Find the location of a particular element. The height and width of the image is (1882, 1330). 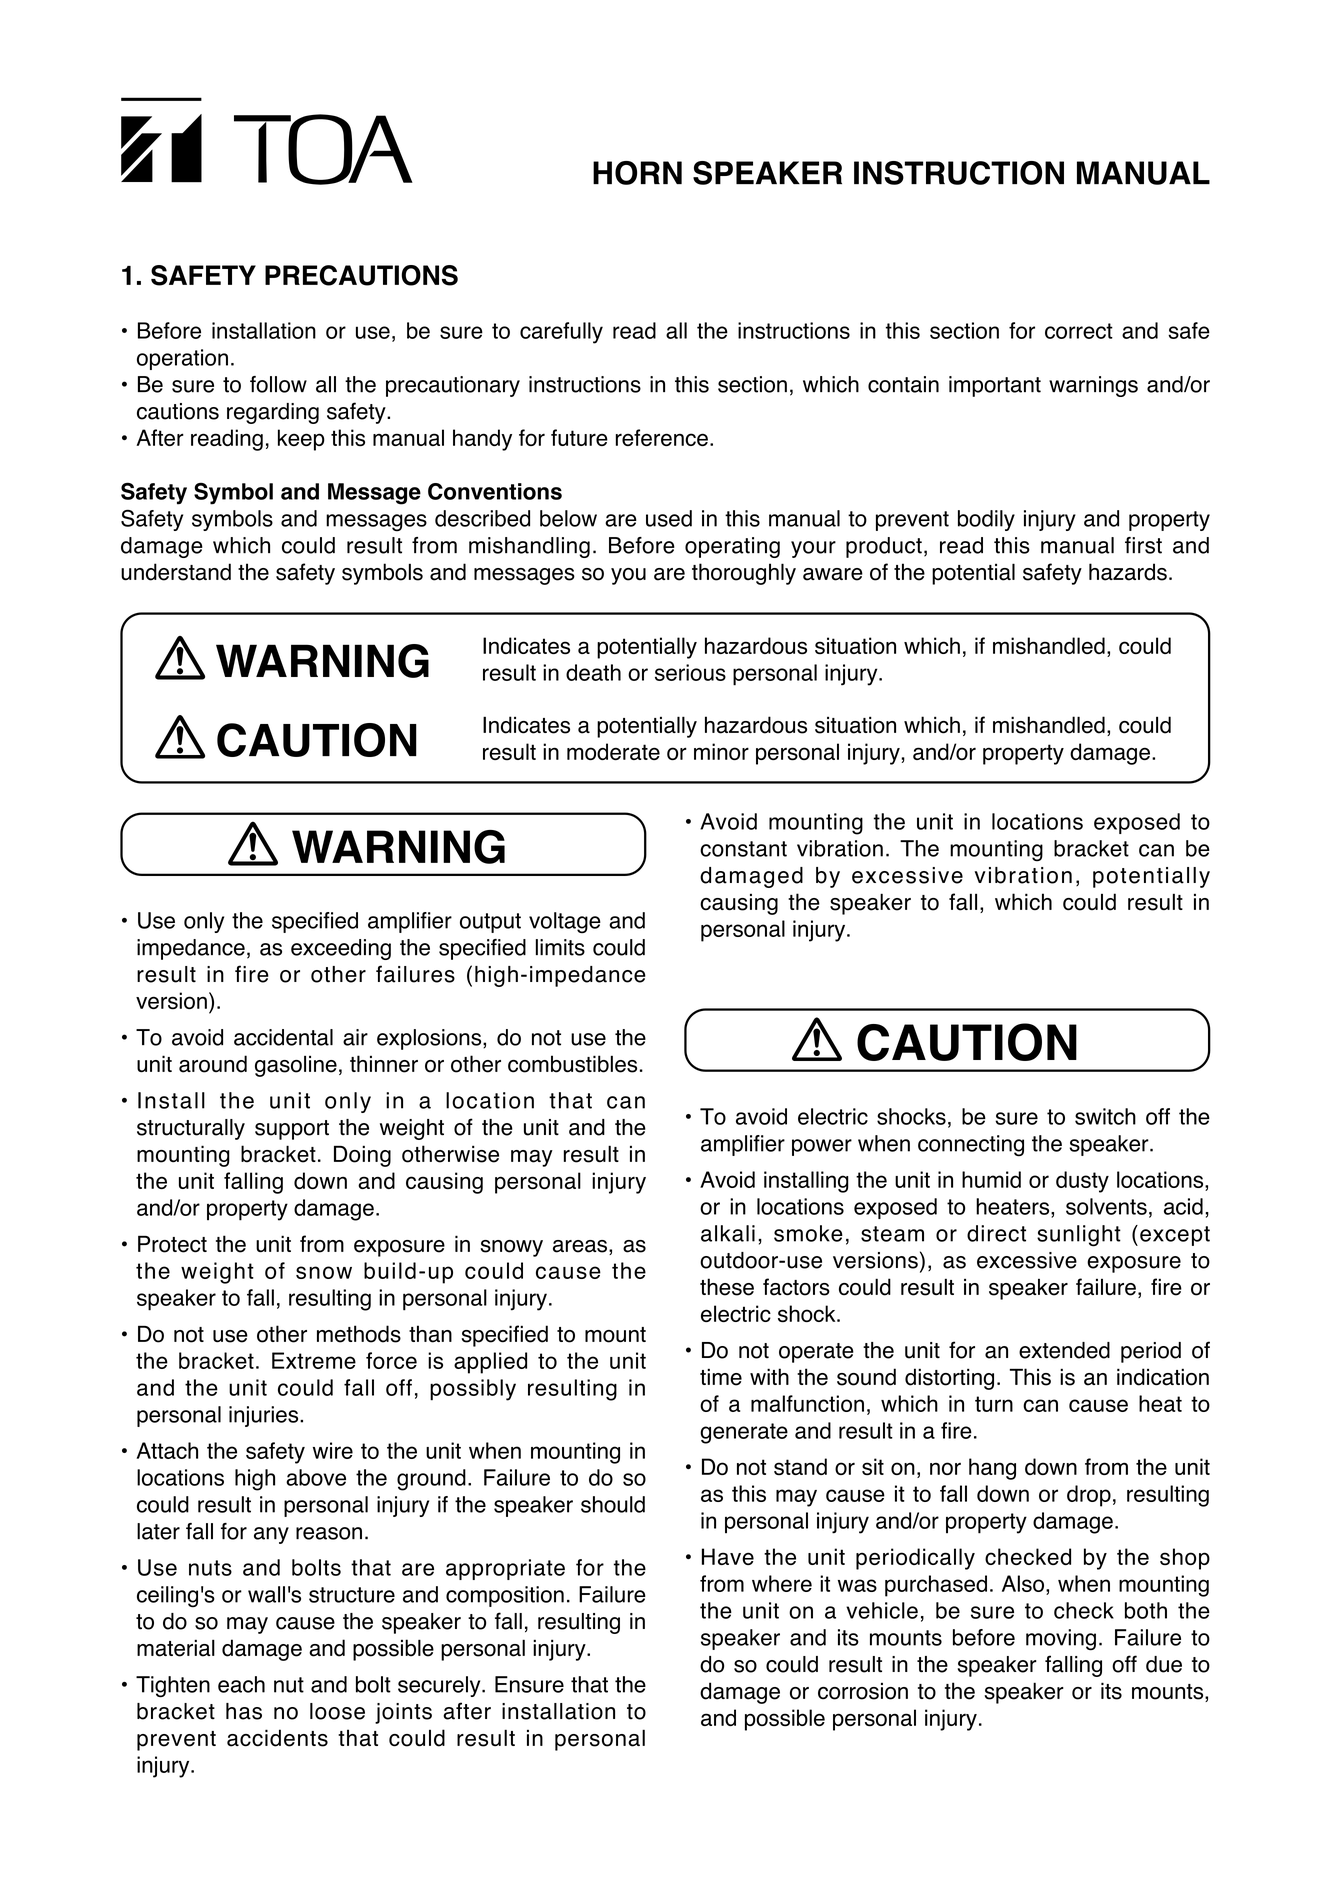

exceeding is located at coordinates (341, 949).
